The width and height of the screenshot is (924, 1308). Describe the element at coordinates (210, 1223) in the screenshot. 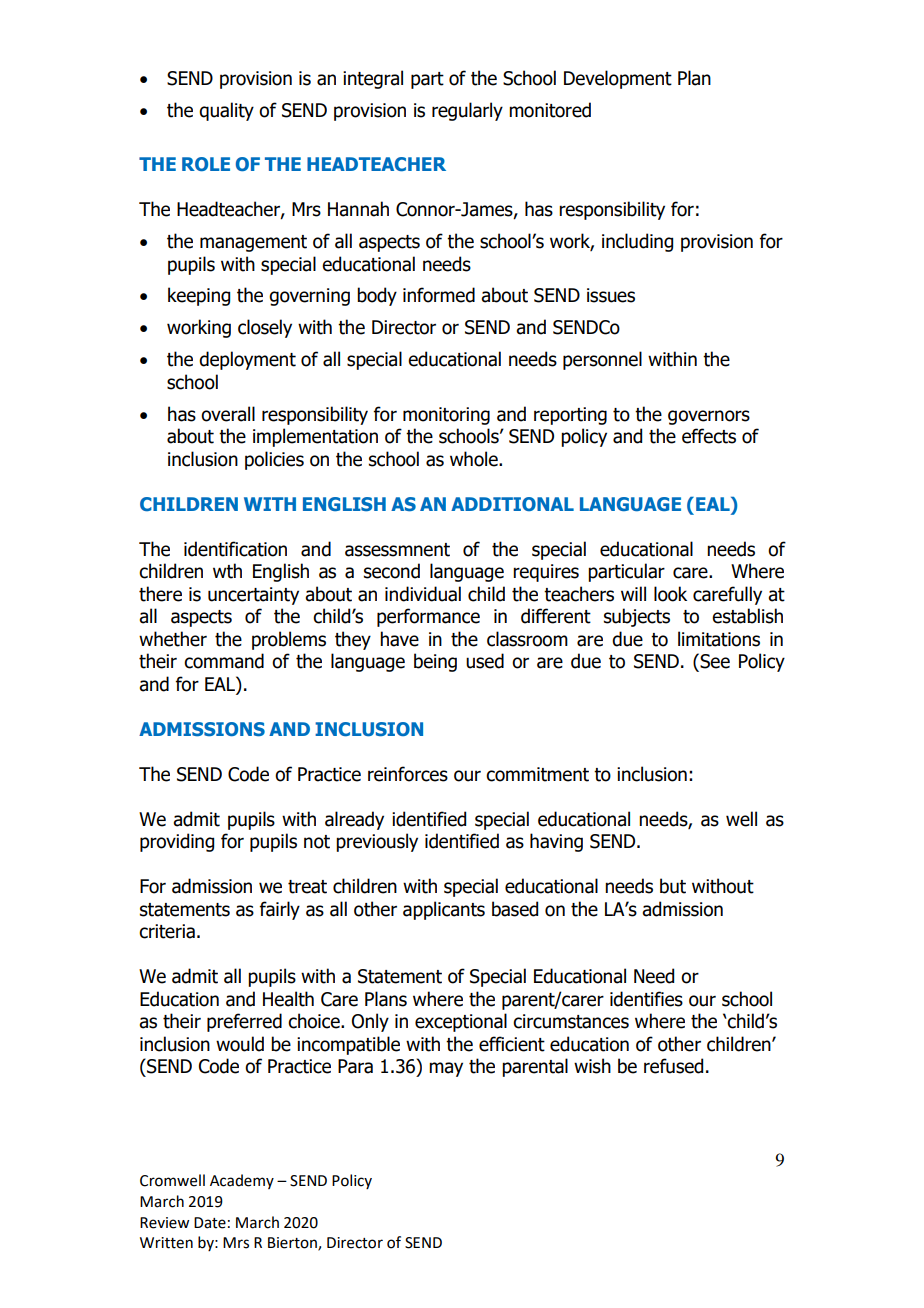

I see `Date` at that location.
